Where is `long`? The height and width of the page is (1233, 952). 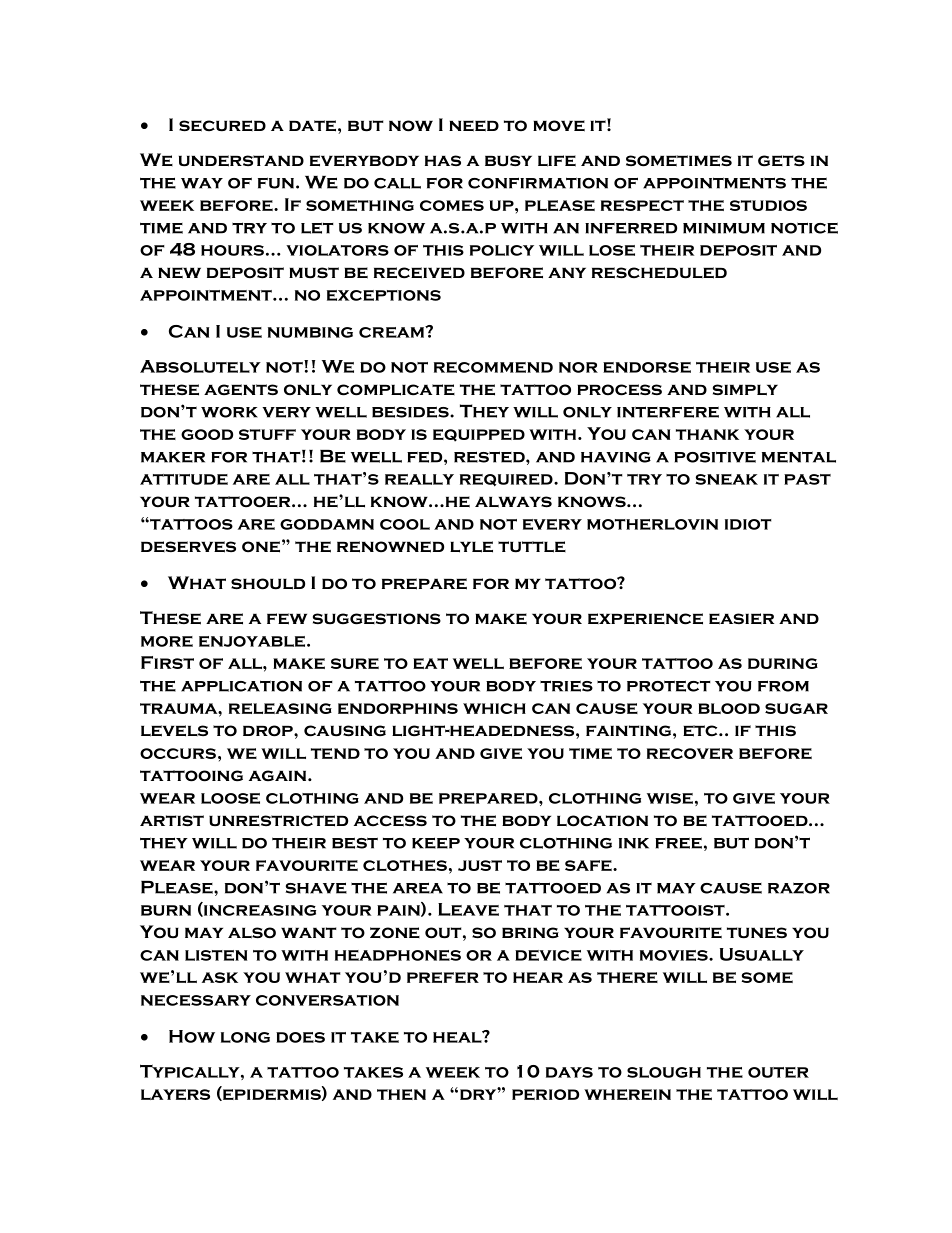 long is located at coordinates (245, 1037).
